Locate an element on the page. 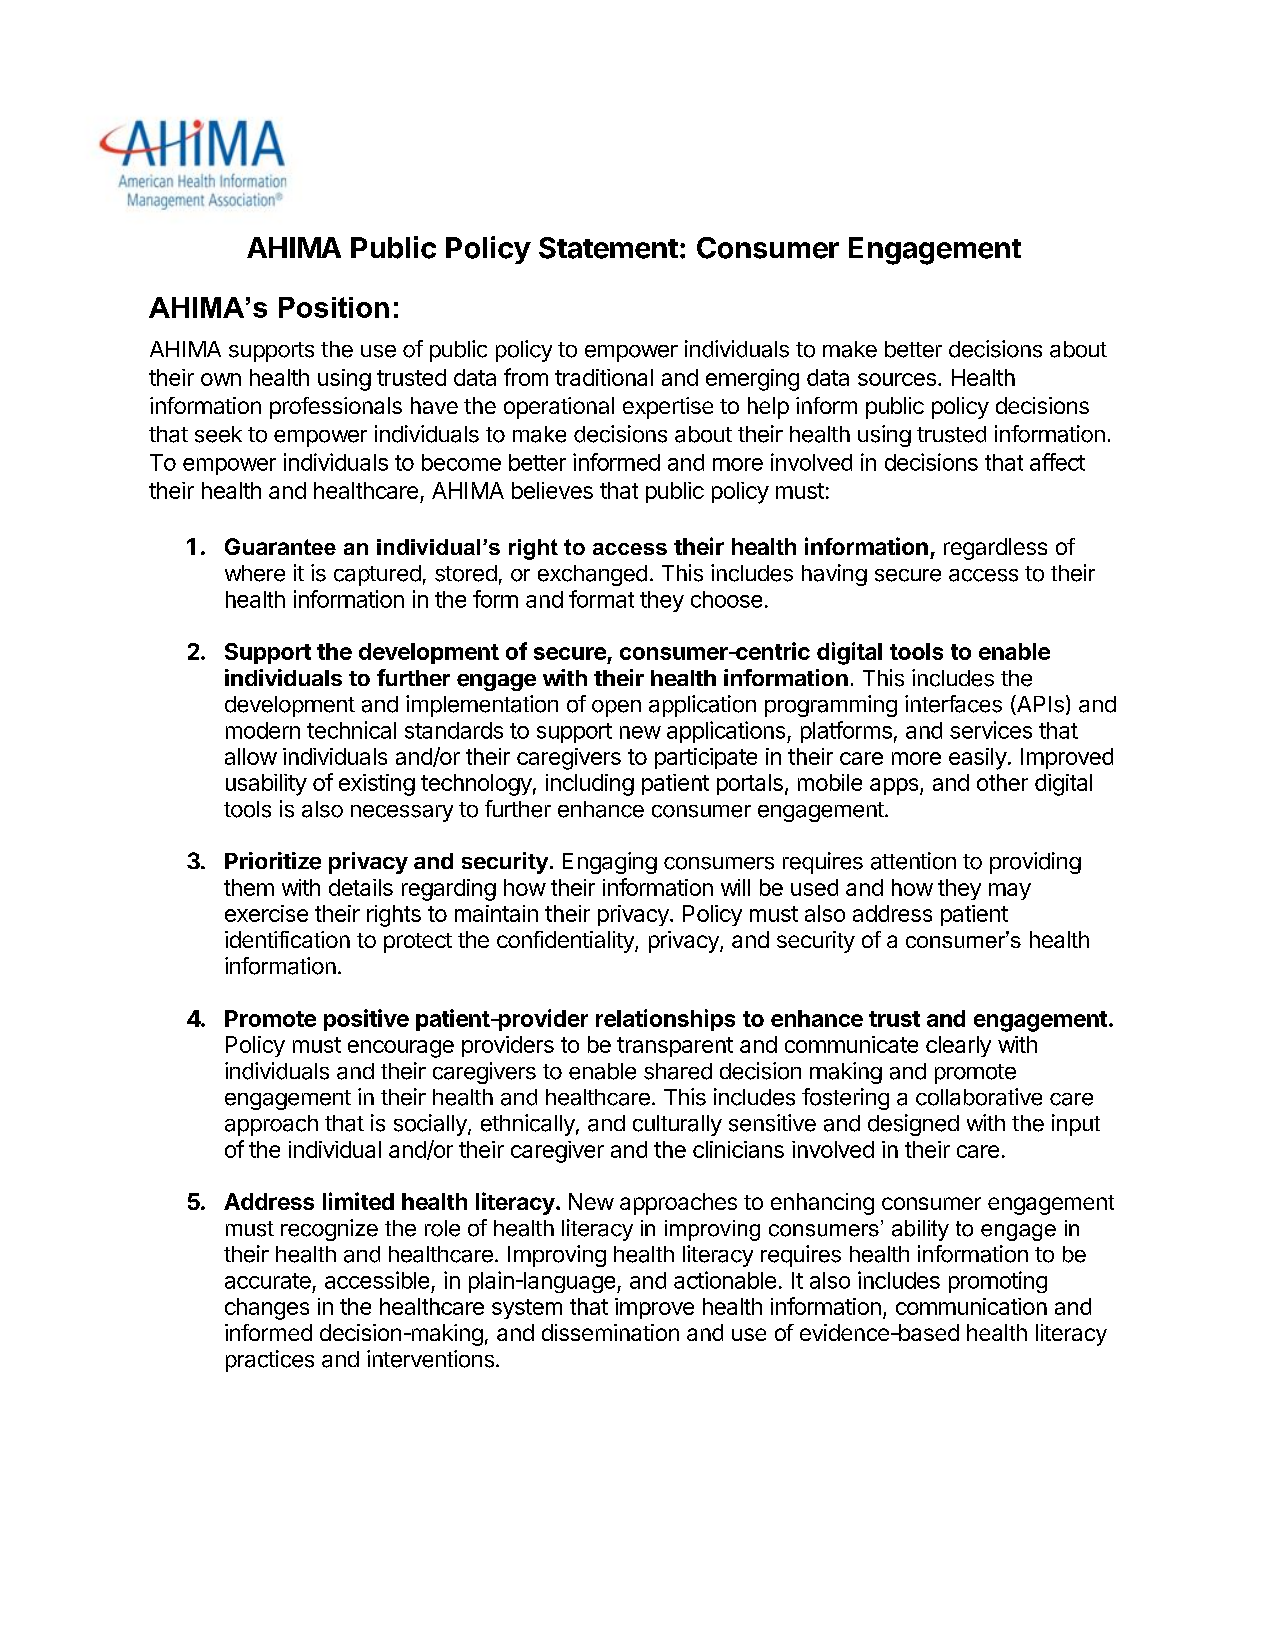 This document has height=1640, width=1267. encourage is located at coordinates (401, 1049).
